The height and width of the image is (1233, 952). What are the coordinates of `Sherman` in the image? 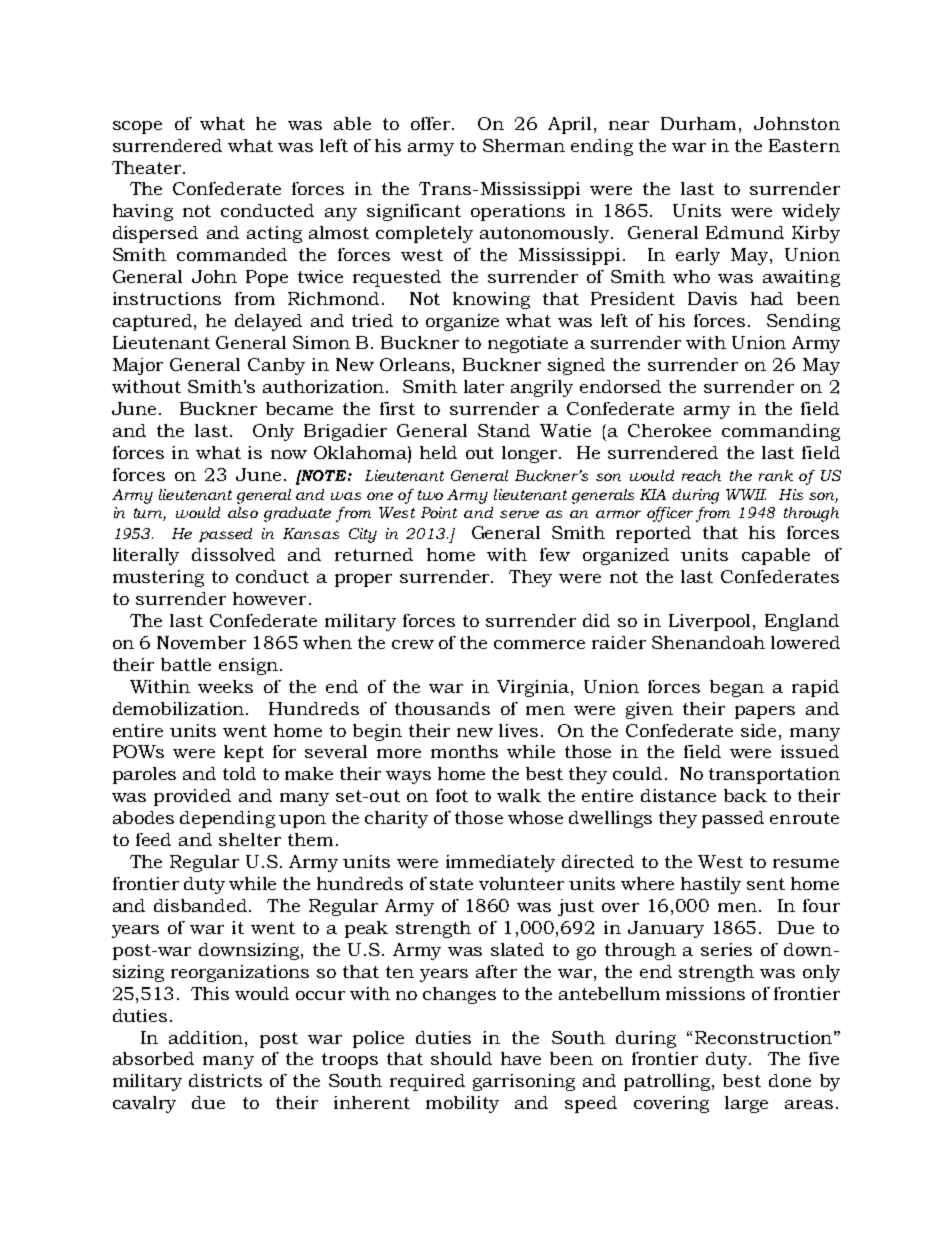 It's located at (524, 145).
